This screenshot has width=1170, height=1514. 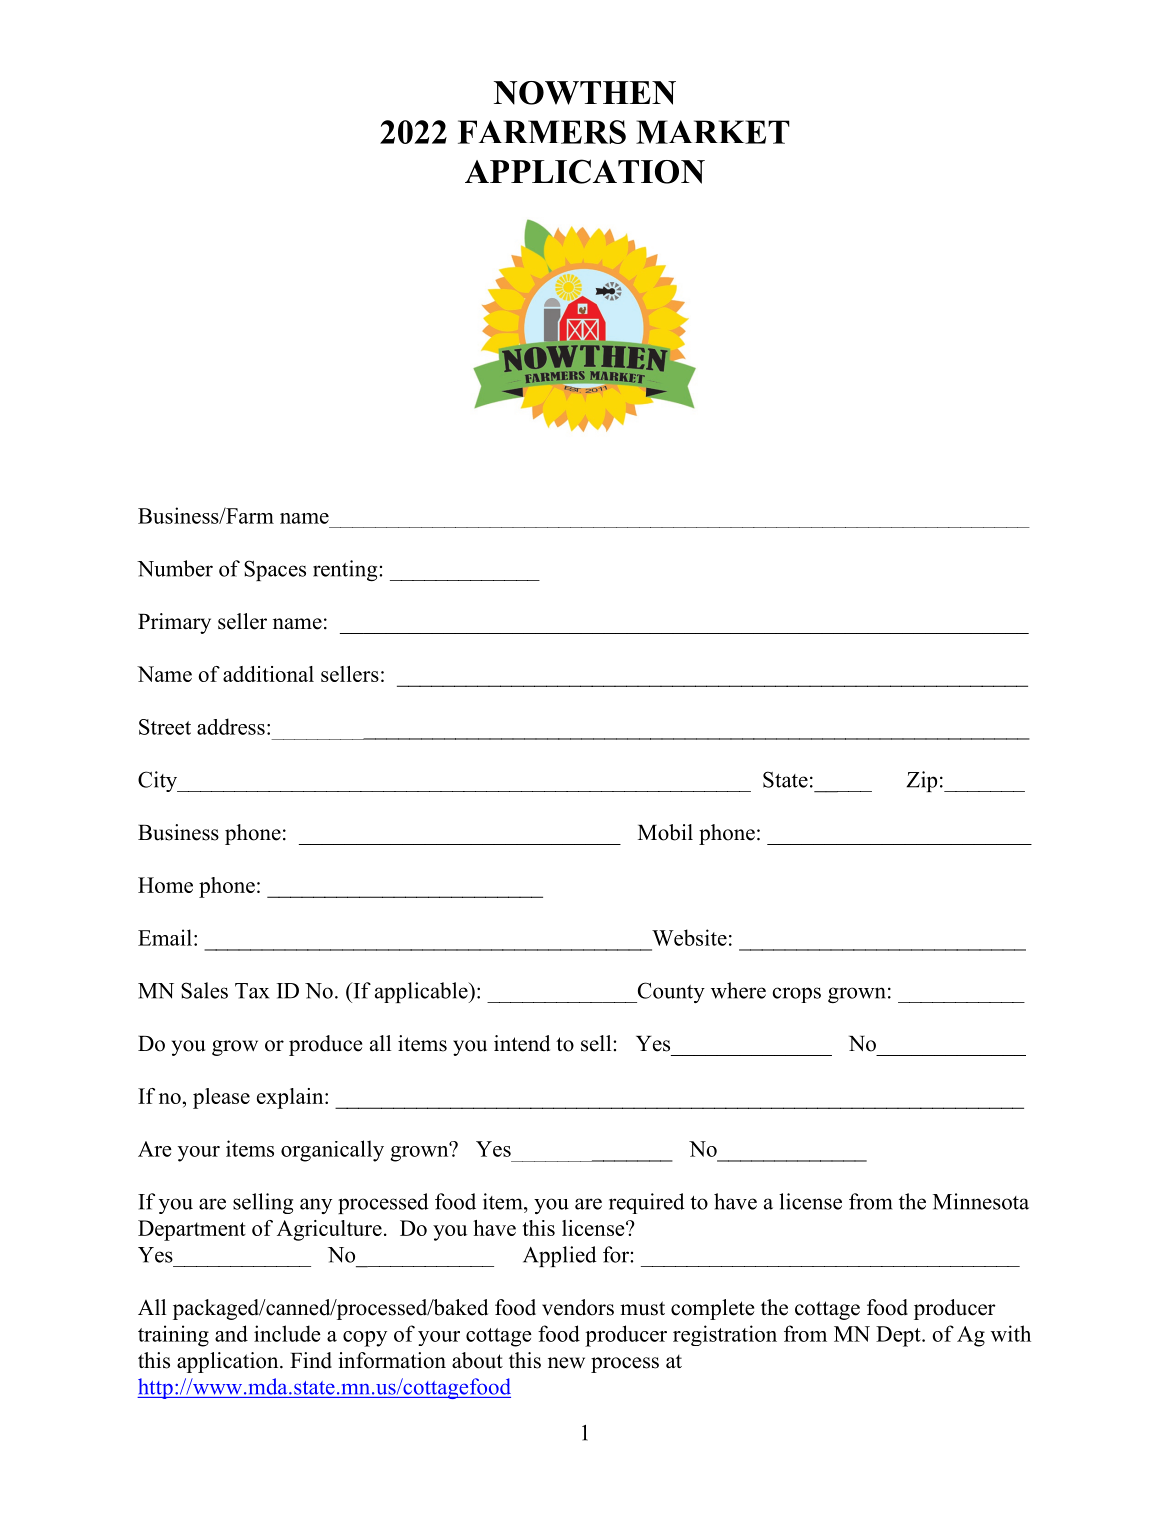 What do you see at coordinates (275, 570) in the screenshot?
I see `Spaces` at bounding box center [275, 570].
